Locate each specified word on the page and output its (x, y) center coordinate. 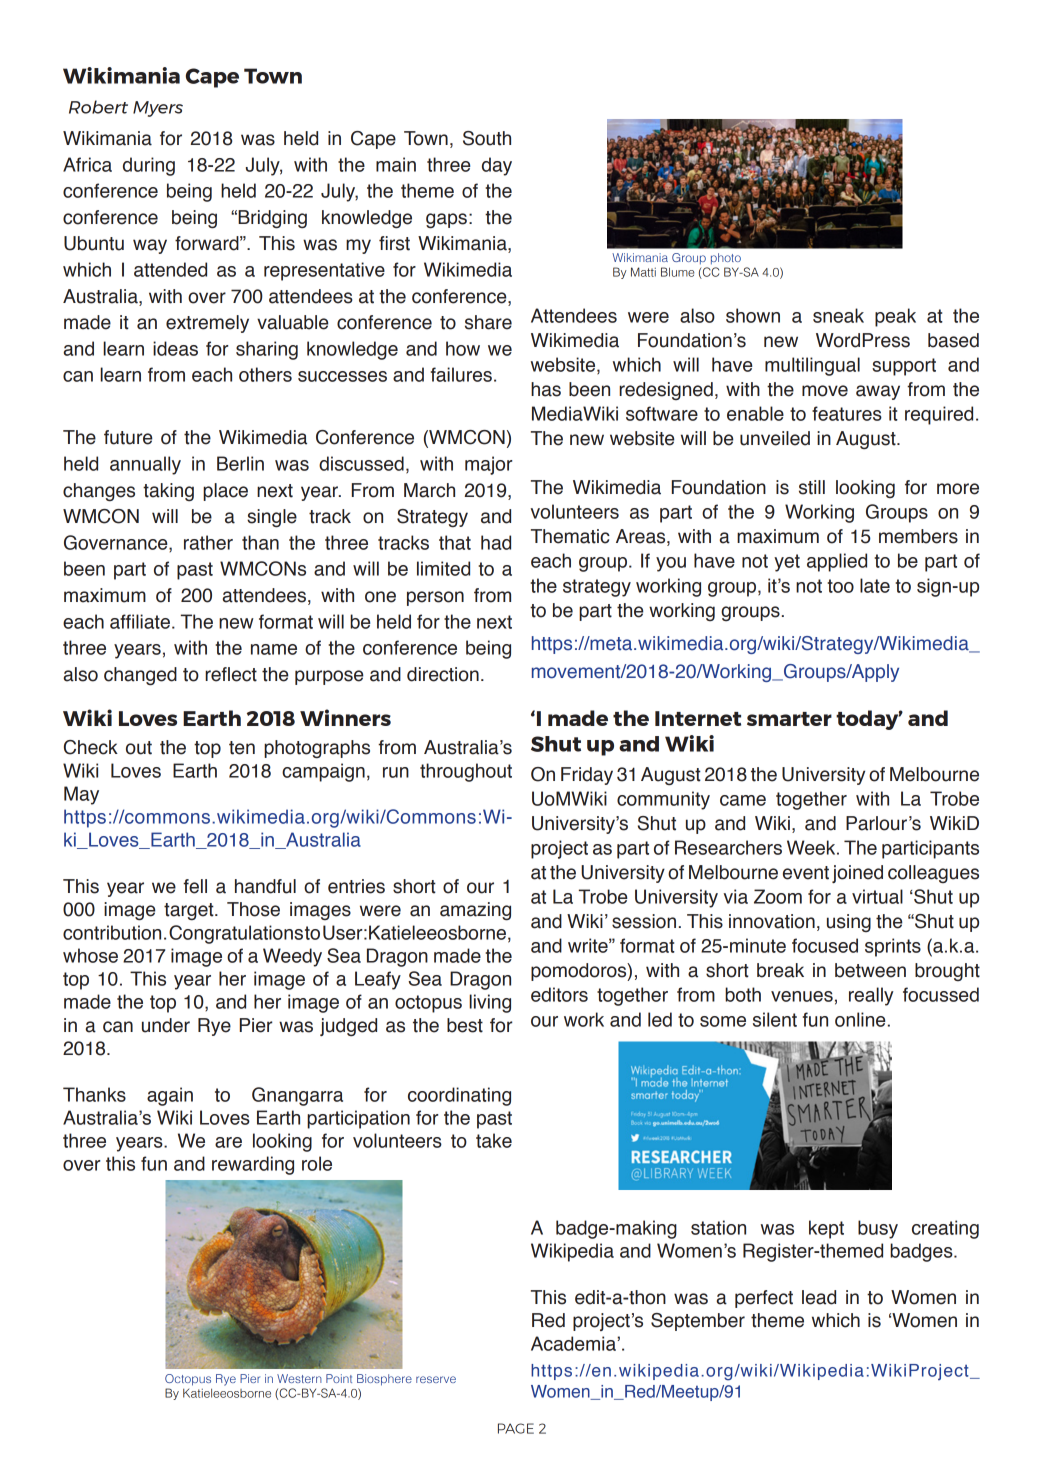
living (490, 1003)
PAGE (516, 1428)
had (496, 542)
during (149, 166)
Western (299, 1378)
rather (208, 542)
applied (837, 562)
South (487, 138)
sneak (838, 315)
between (870, 970)
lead (819, 1297)
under (166, 1025)
